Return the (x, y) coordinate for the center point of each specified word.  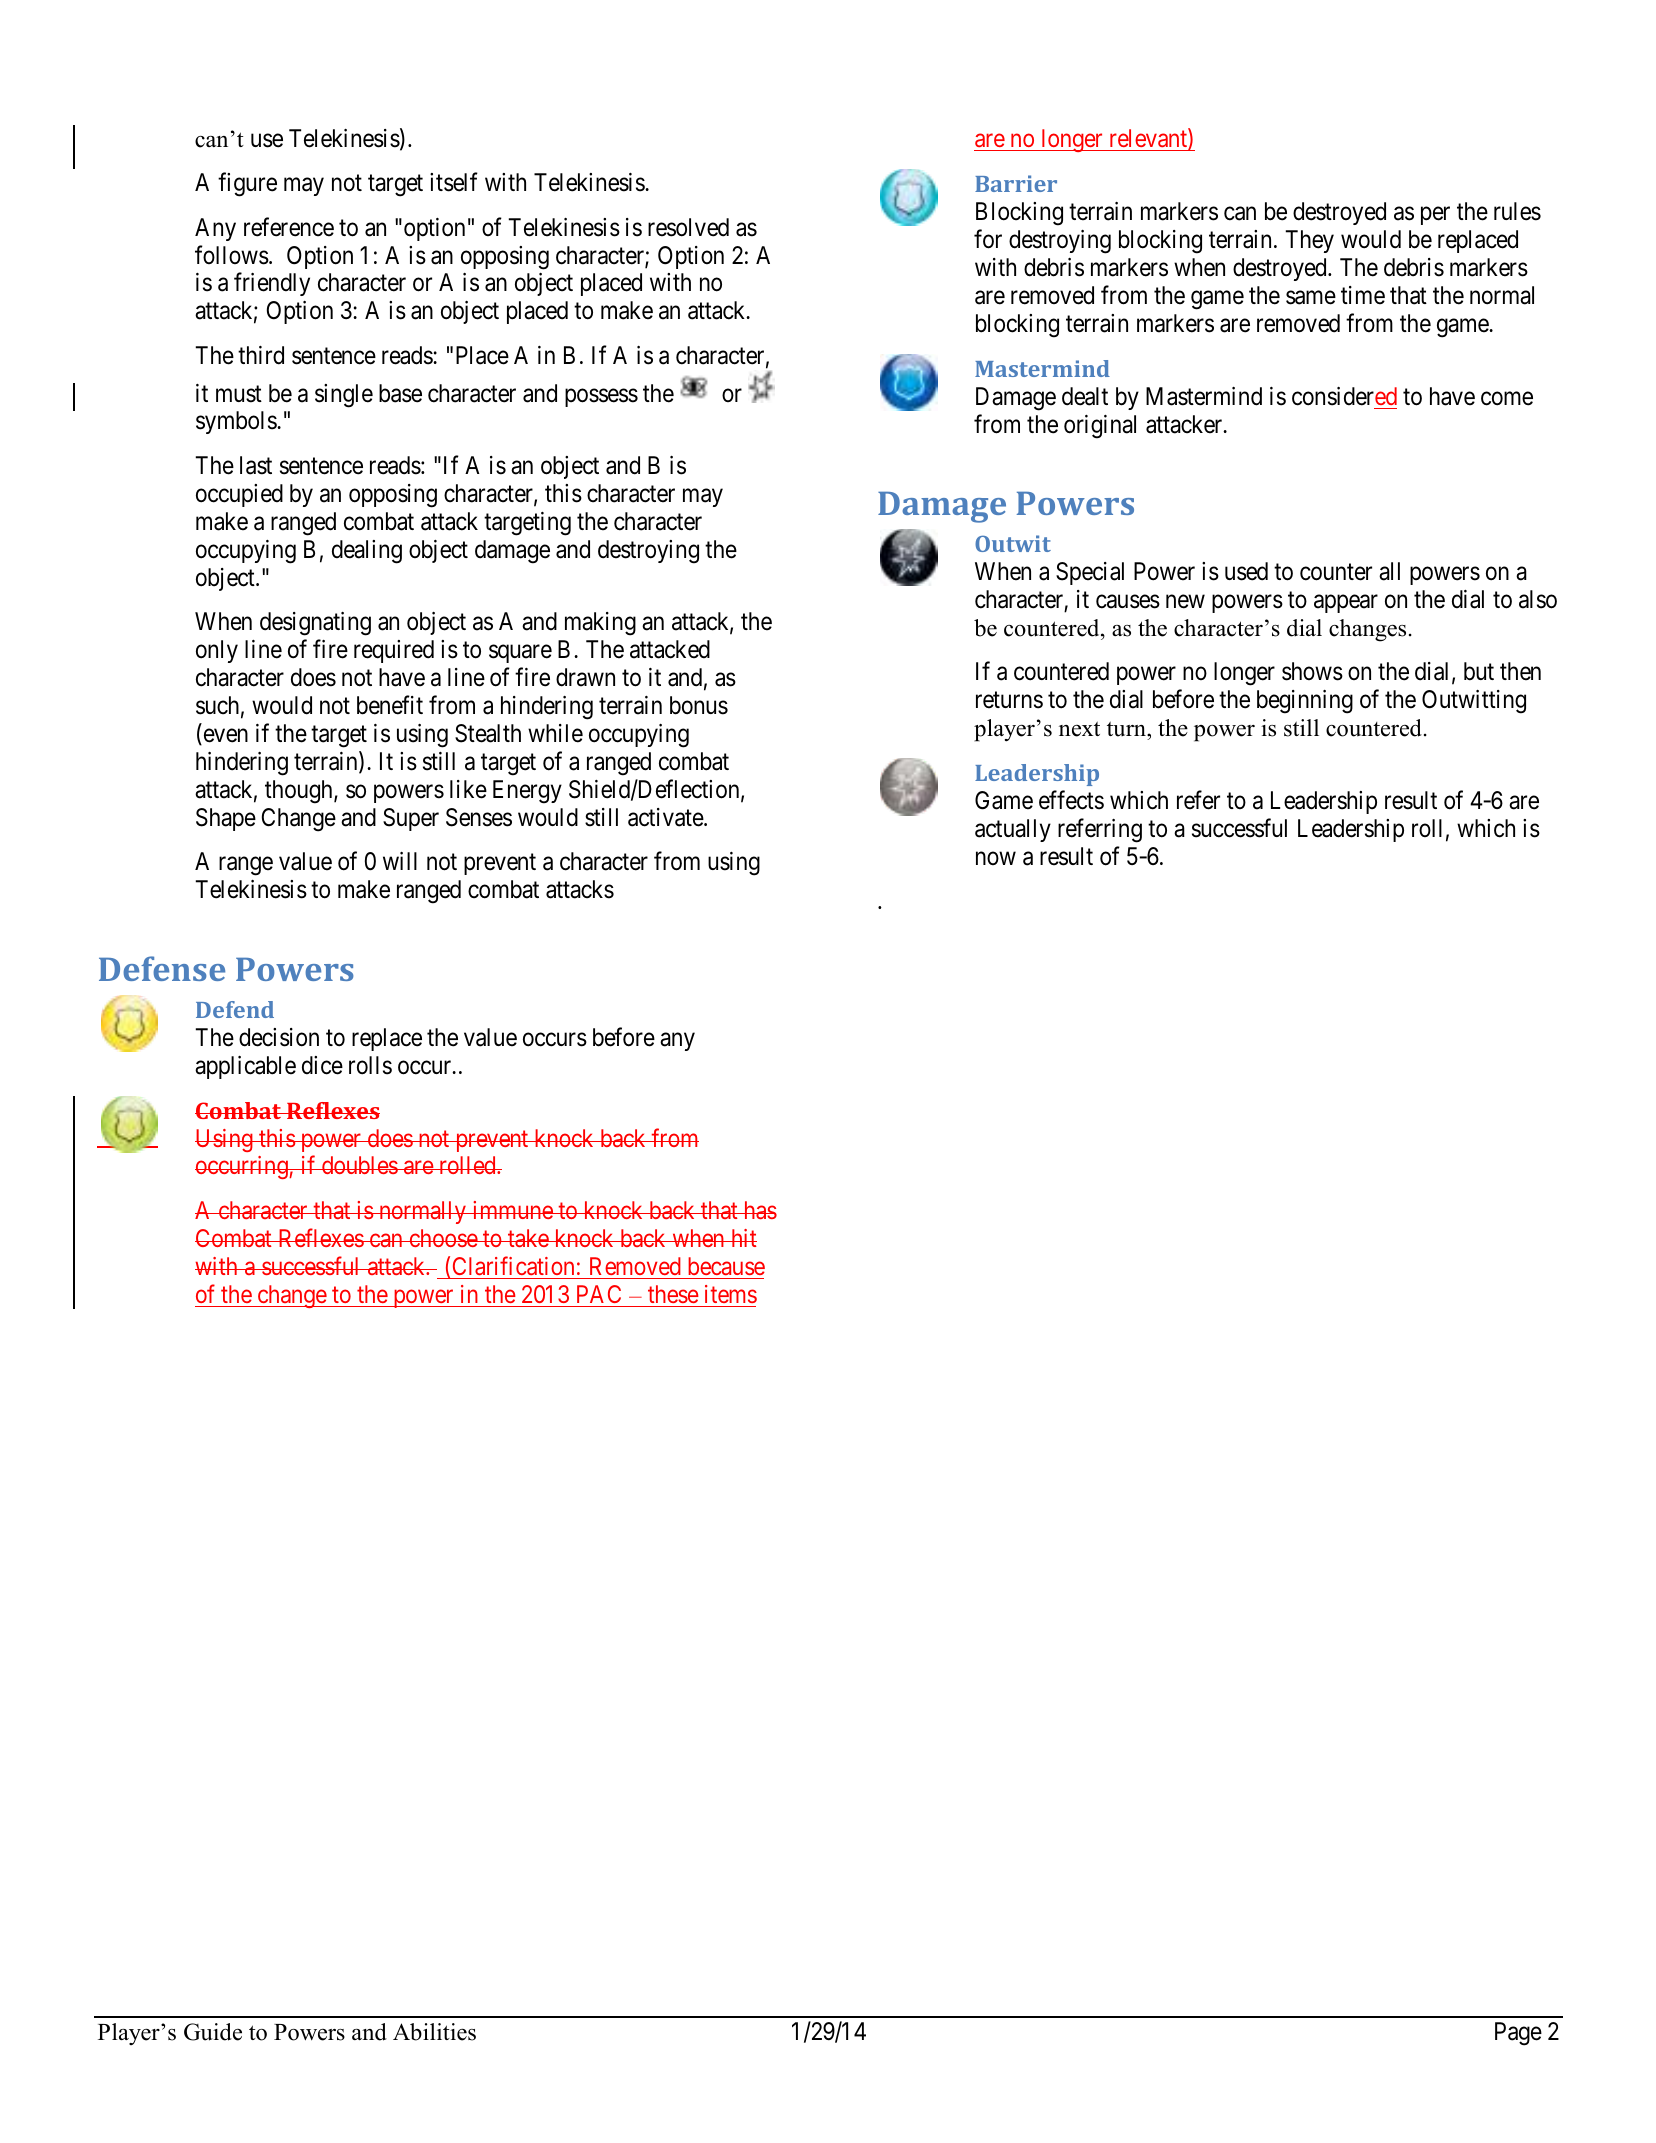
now (996, 858)
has (759, 1210)
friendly (272, 284)
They (1309, 241)
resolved (688, 227)
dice (322, 1065)
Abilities (434, 2032)
